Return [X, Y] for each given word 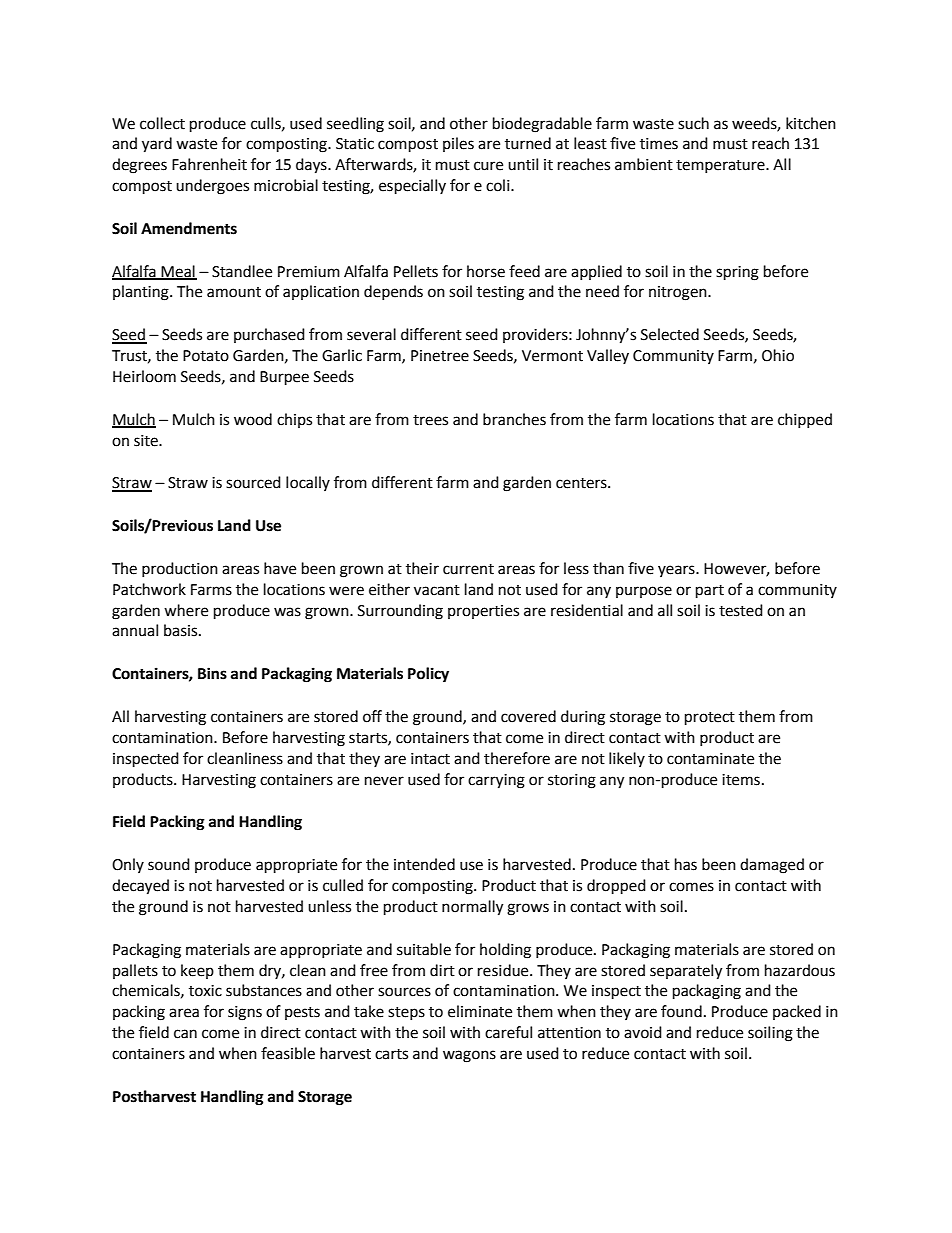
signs [245, 1013]
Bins [212, 673]
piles [458, 144]
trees [430, 420]
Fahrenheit [209, 164]
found [681, 1011]
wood [253, 419]
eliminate [480, 1011]
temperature [721, 166]
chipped [805, 420]
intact [430, 759]
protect [710, 719]
